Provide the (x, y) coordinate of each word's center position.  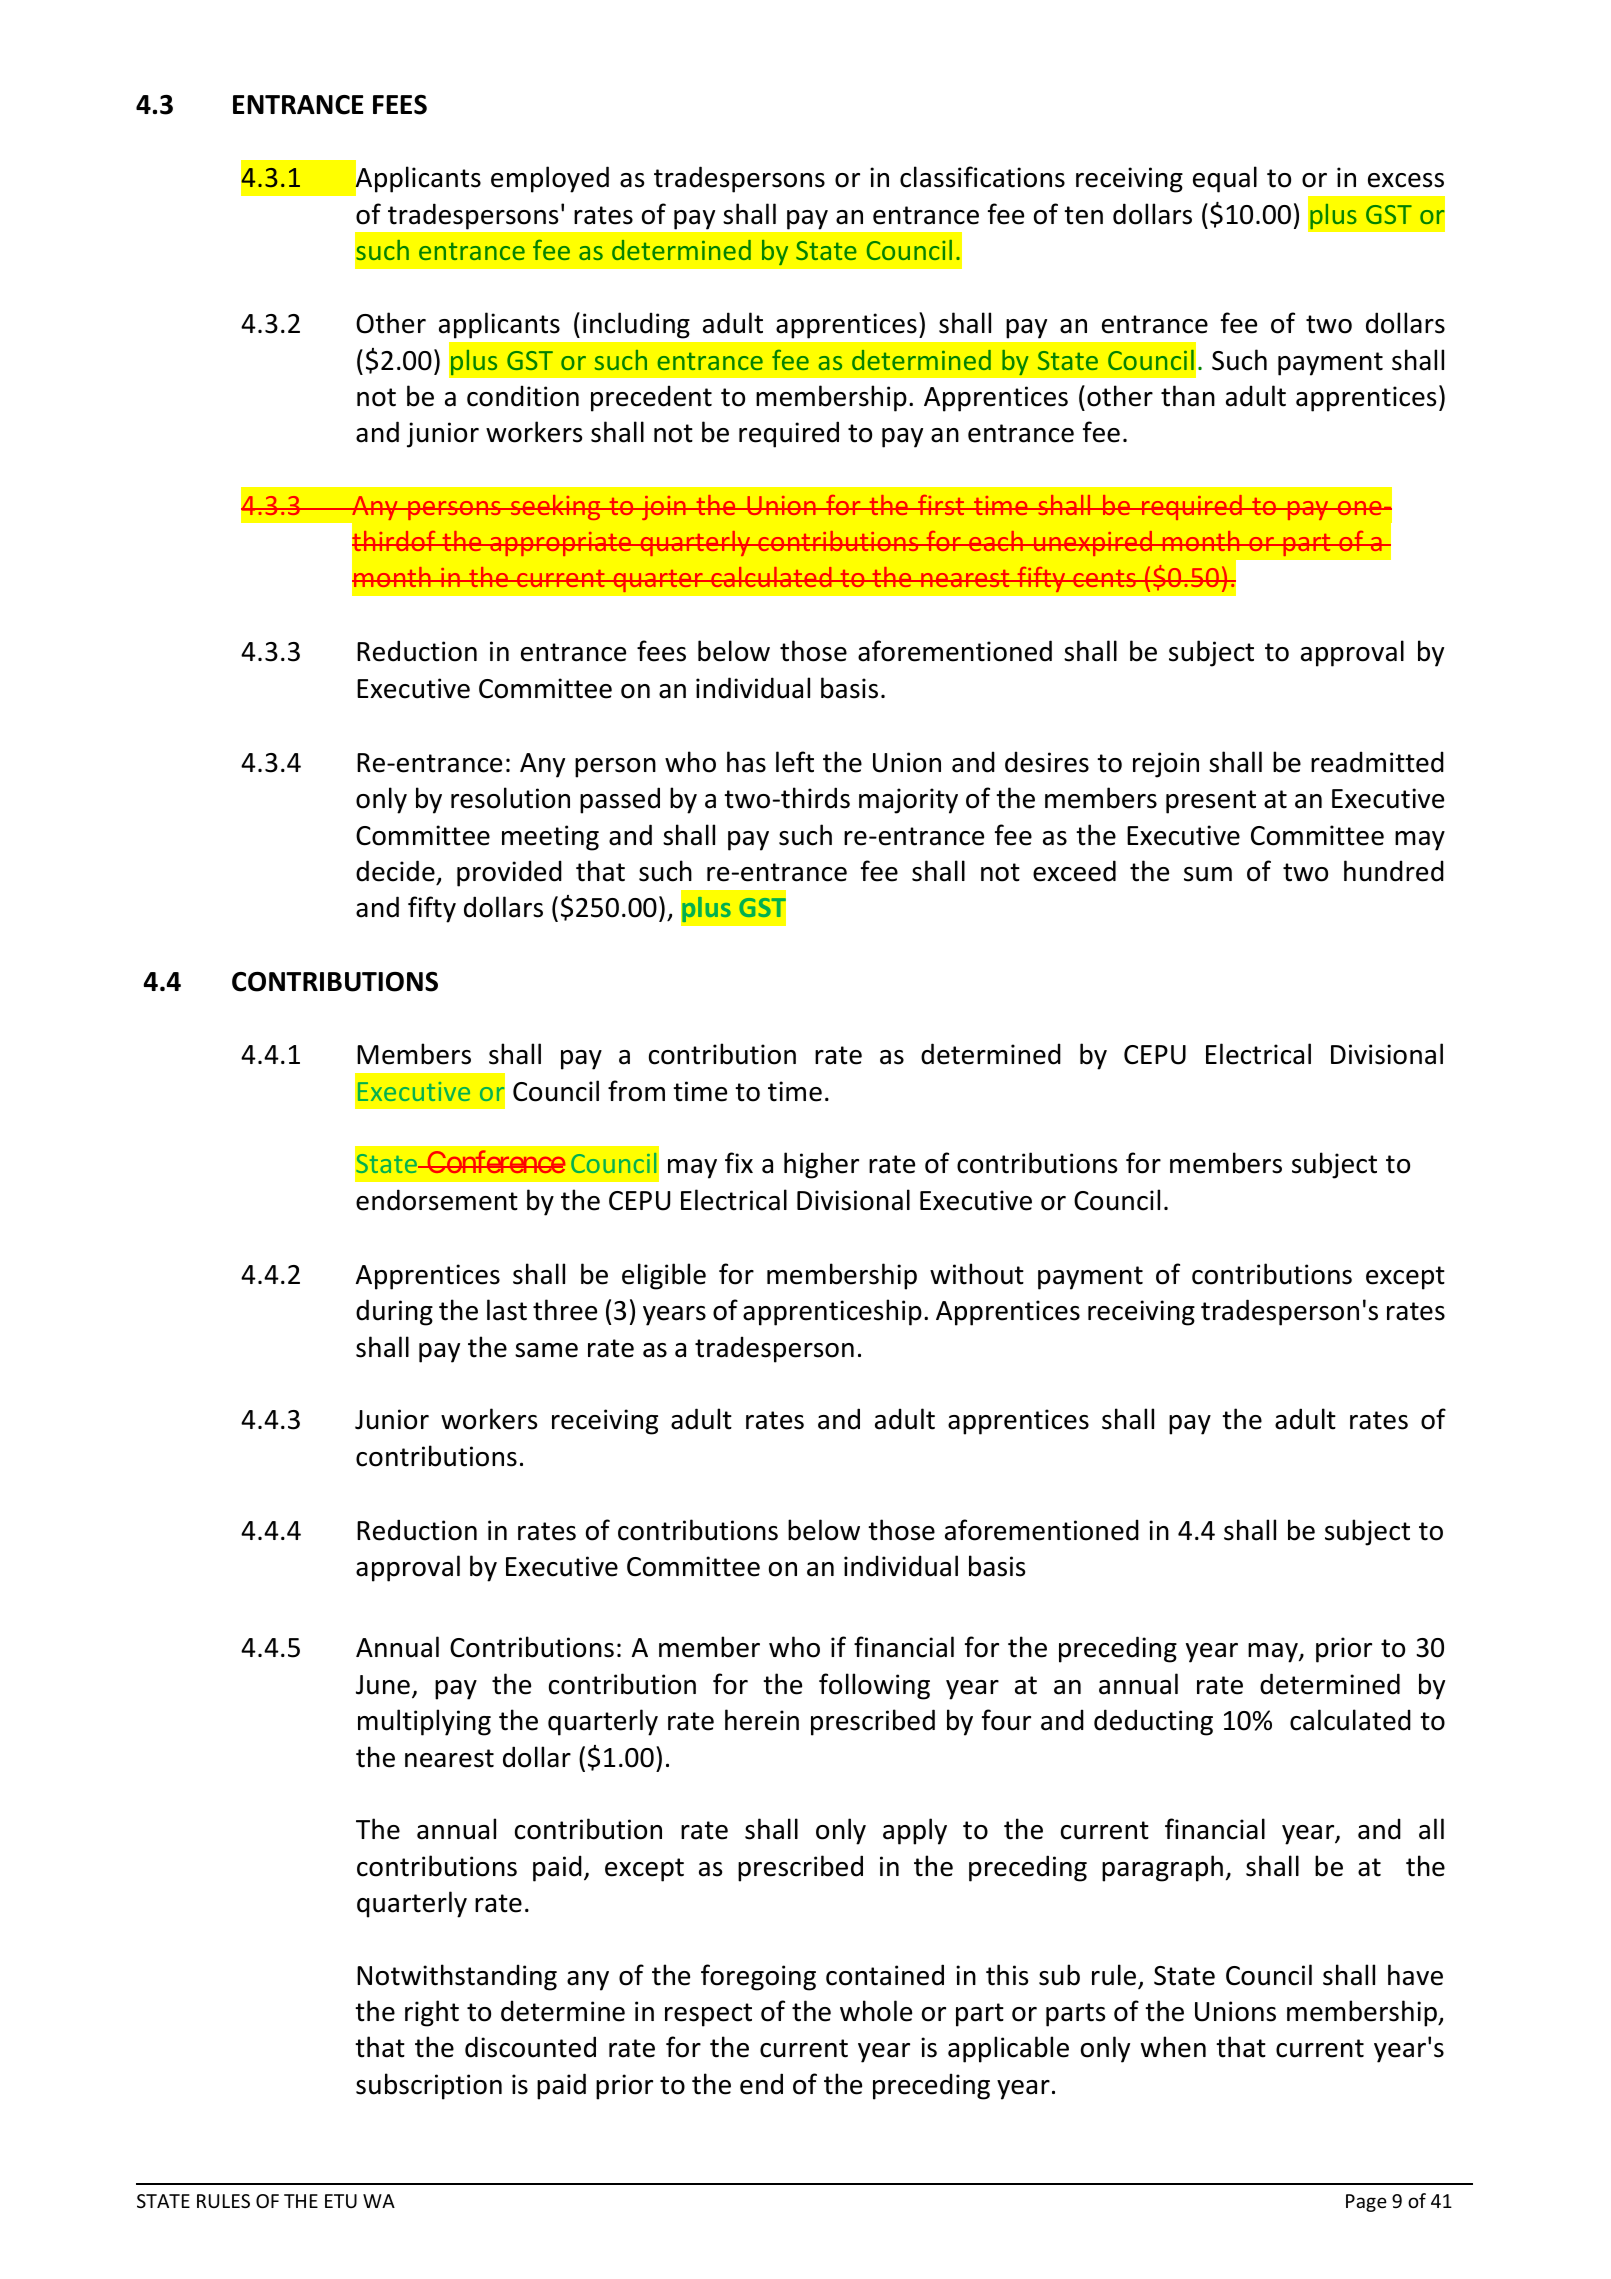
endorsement (437, 1200)
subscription (429, 2086)
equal (1225, 179)
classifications (982, 177)
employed (550, 179)
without (977, 1274)
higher (821, 1165)
